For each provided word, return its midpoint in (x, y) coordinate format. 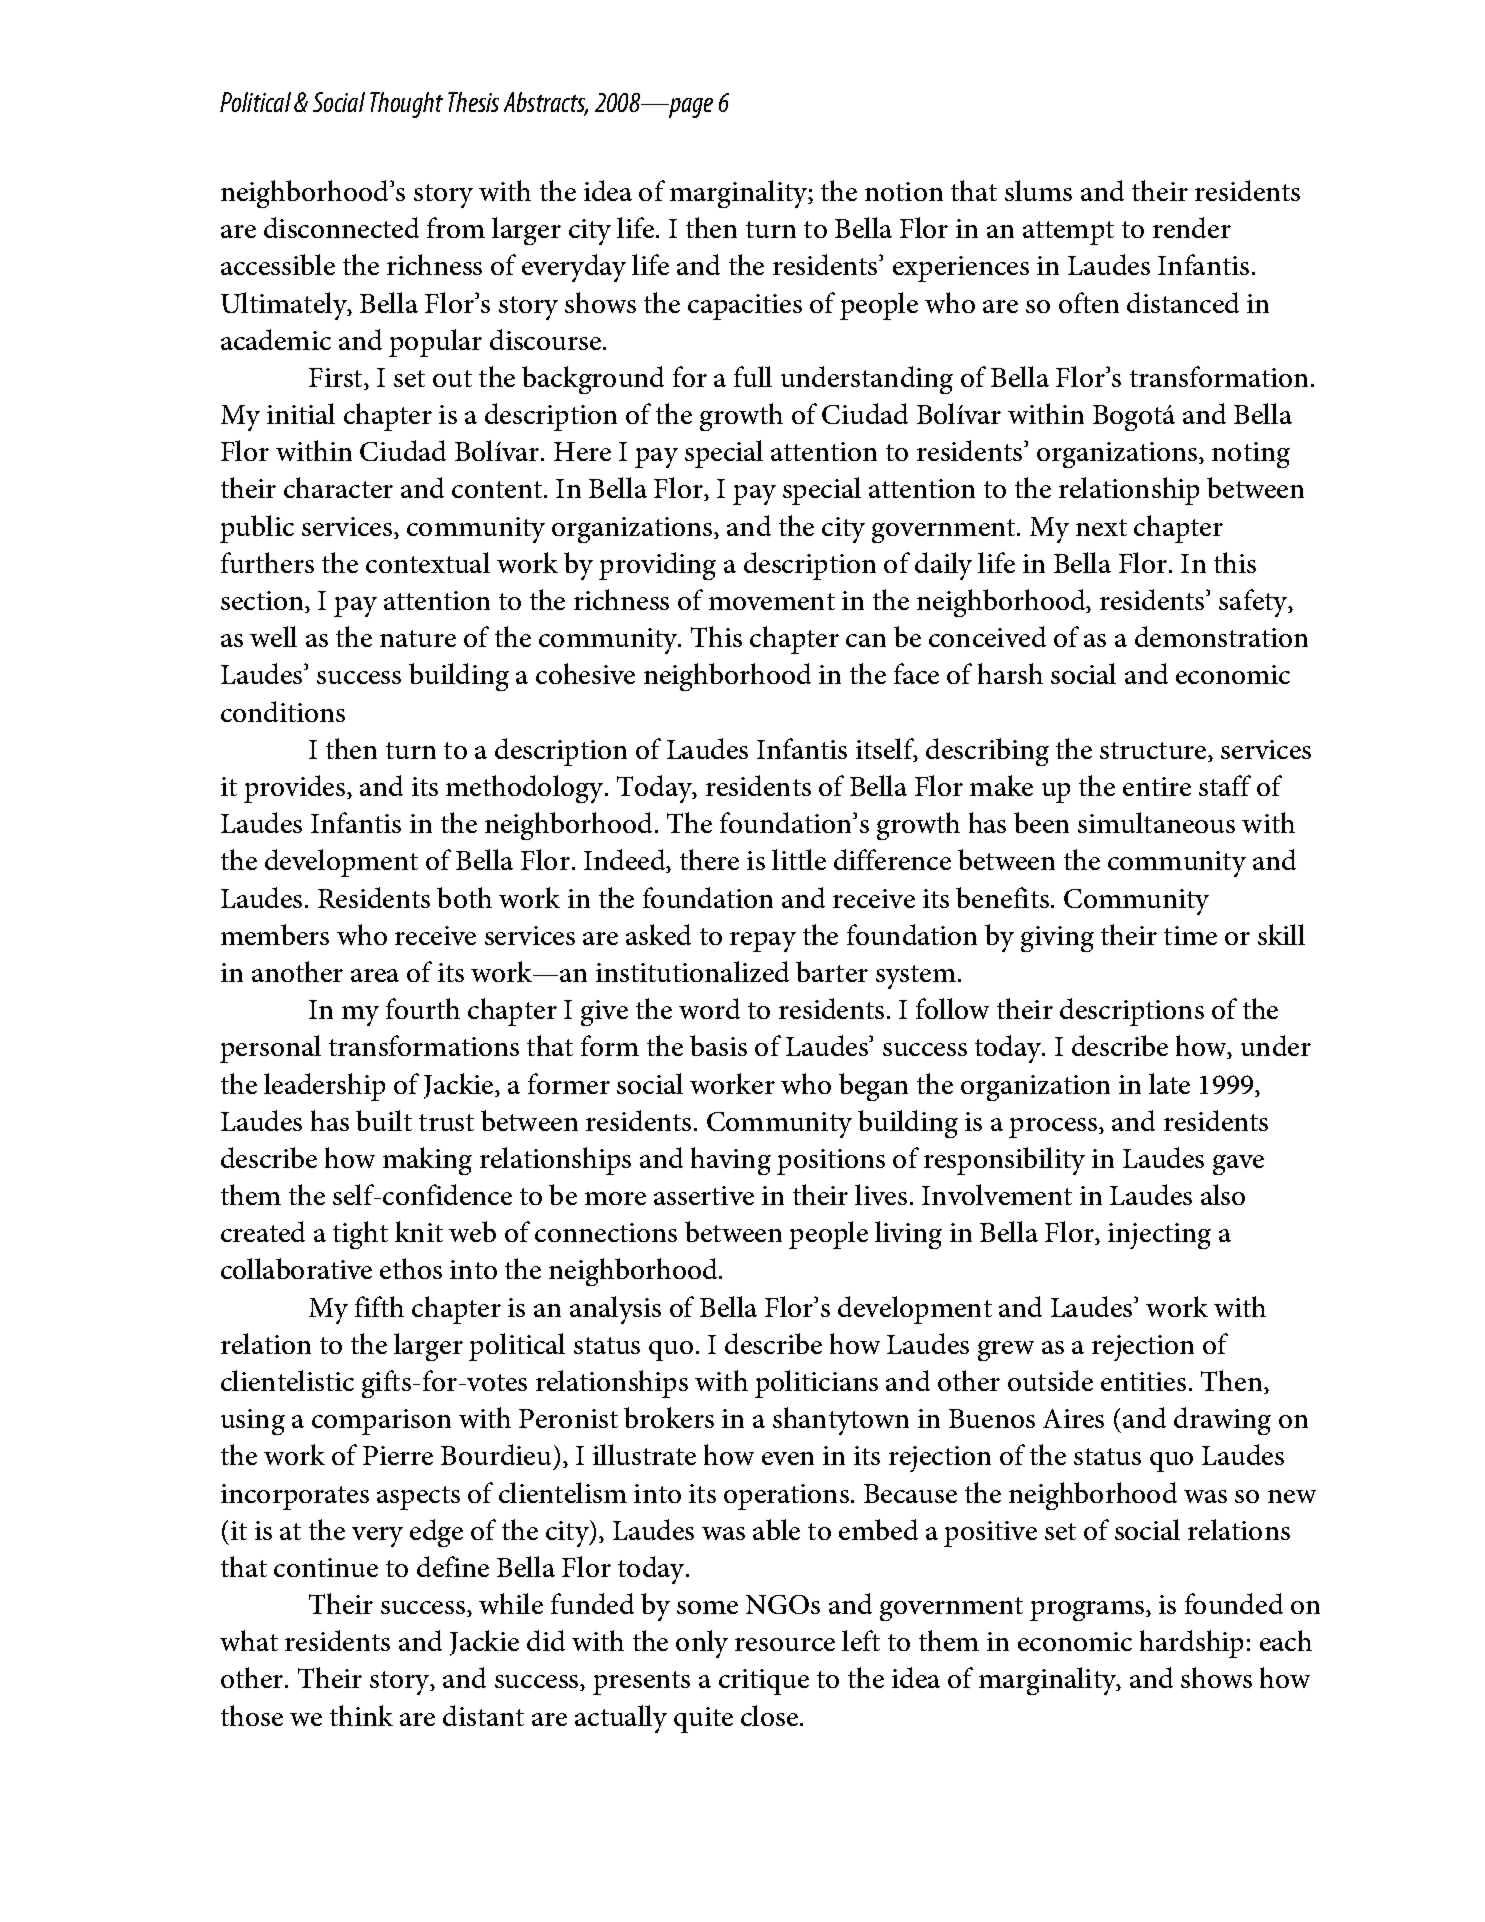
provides (296, 789)
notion (904, 191)
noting (1251, 455)
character (338, 487)
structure (1154, 752)
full (753, 376)
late (1169, 1083)
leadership (324, 1087)
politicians (816, 1384)
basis (718, 1045)
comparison (381, 1422)
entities (1143, 1381)
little (799, 859)
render (1192, 227)
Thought (406, 105)
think (361, 1715)
